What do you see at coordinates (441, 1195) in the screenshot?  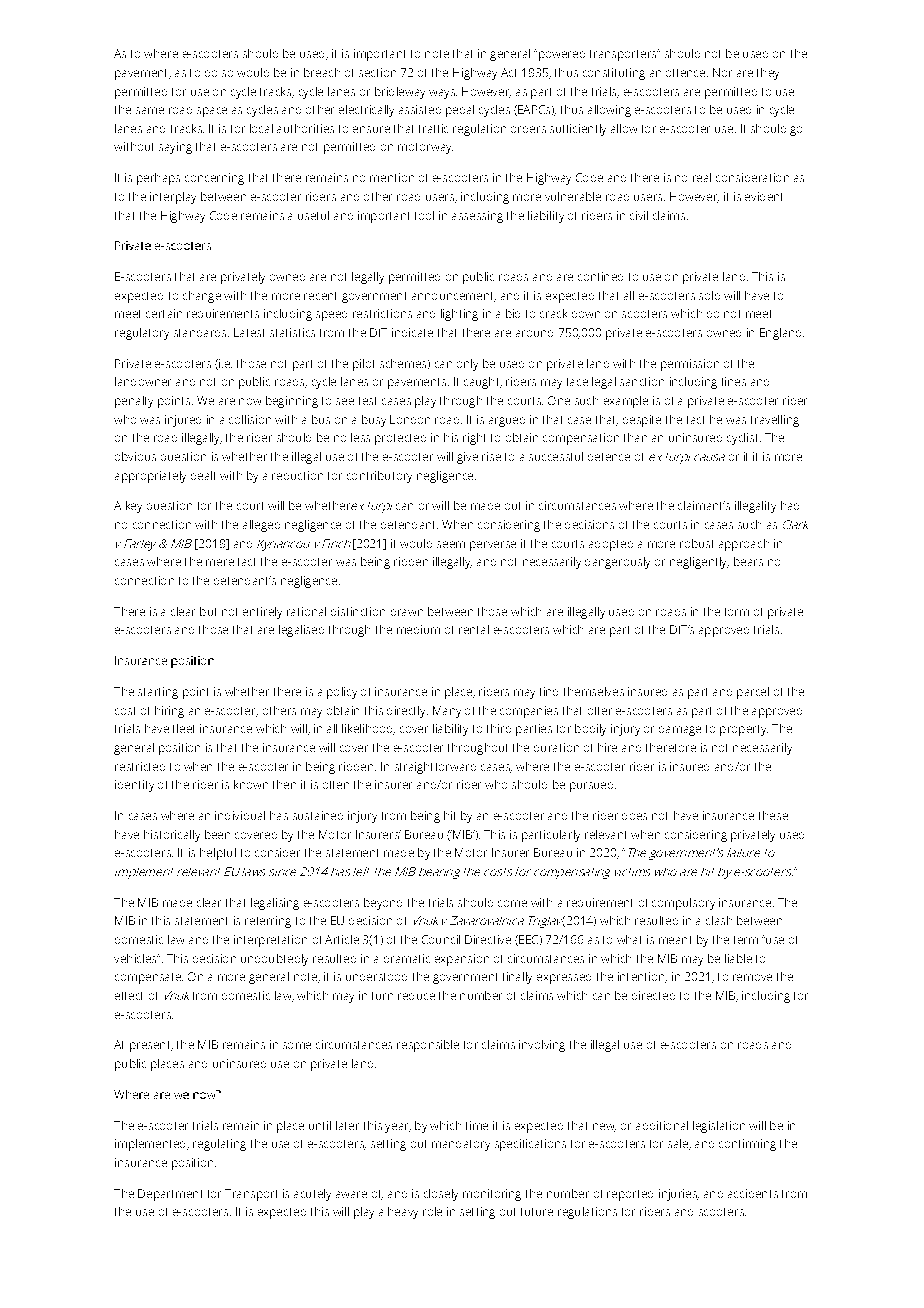 I see `closely` at bounding box center [441, 1195].
